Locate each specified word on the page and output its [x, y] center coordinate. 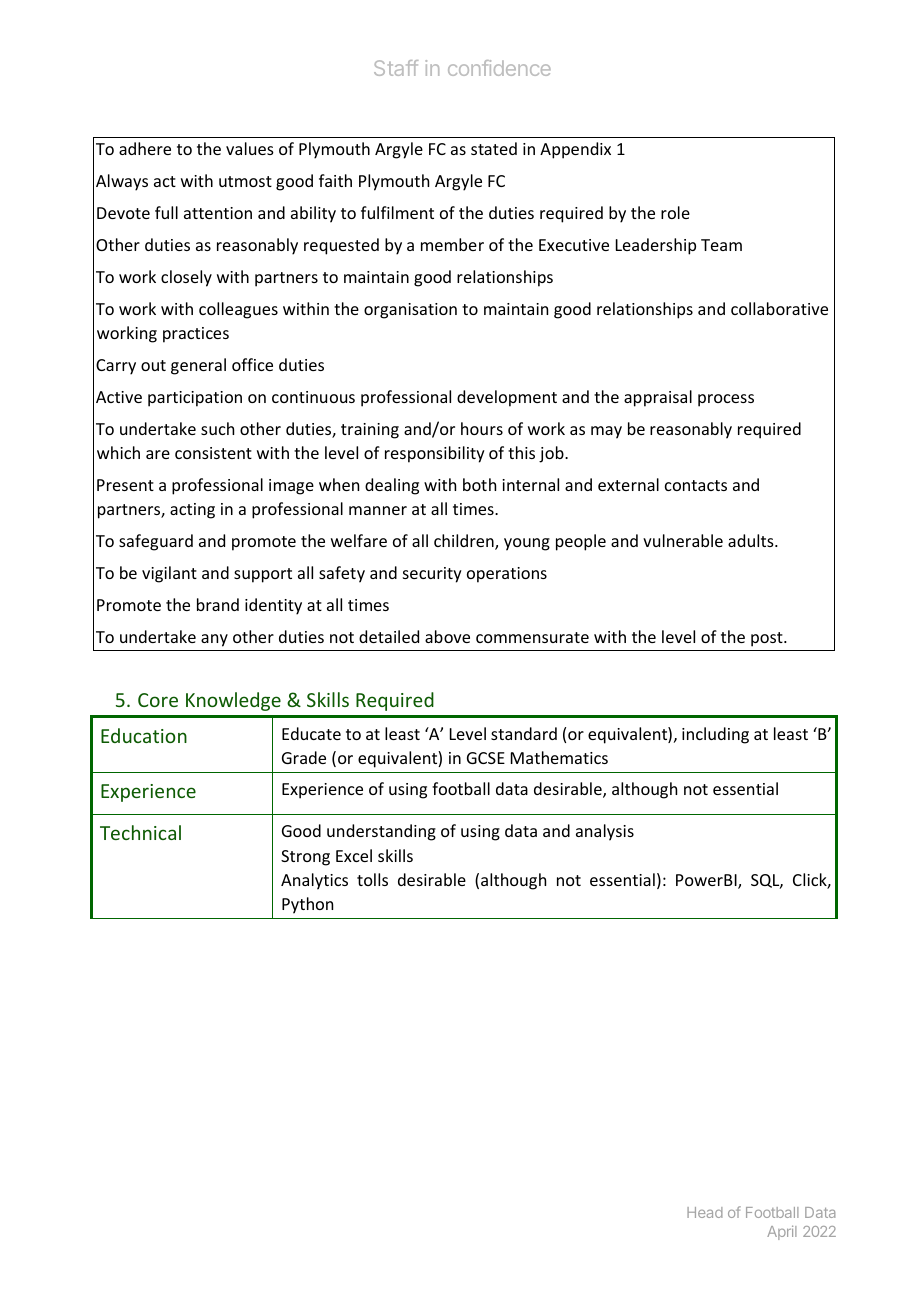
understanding [381, 832]
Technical [140, 832]
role [675, 212]
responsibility [435, 454]
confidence [499, 68]
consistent [213, 453]
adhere [145, 148]
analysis [605, 832]
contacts [696, 485]
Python [307, 905]
